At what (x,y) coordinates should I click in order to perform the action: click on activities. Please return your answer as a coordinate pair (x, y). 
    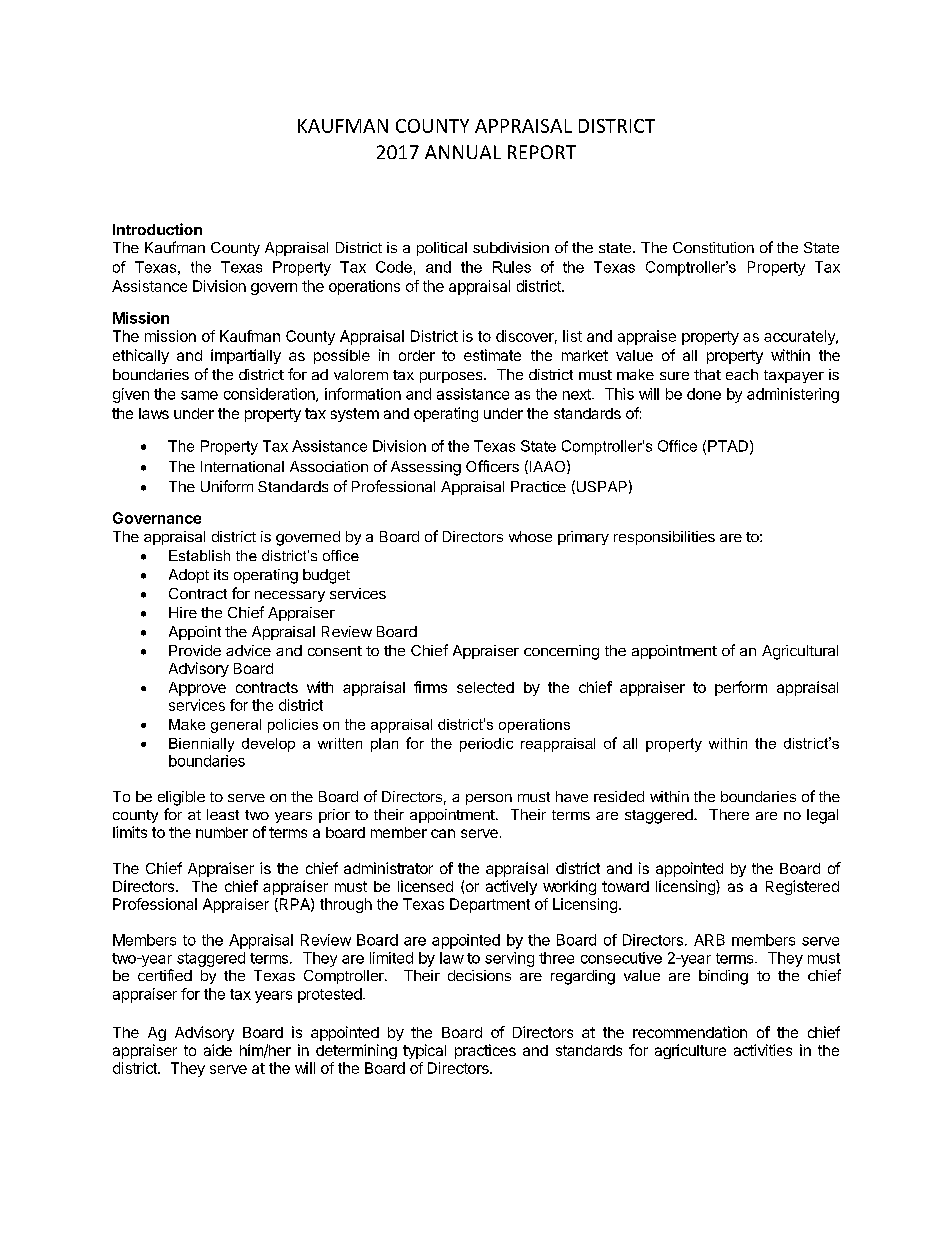
    Looking at the image, I should click on (763, 1050).
